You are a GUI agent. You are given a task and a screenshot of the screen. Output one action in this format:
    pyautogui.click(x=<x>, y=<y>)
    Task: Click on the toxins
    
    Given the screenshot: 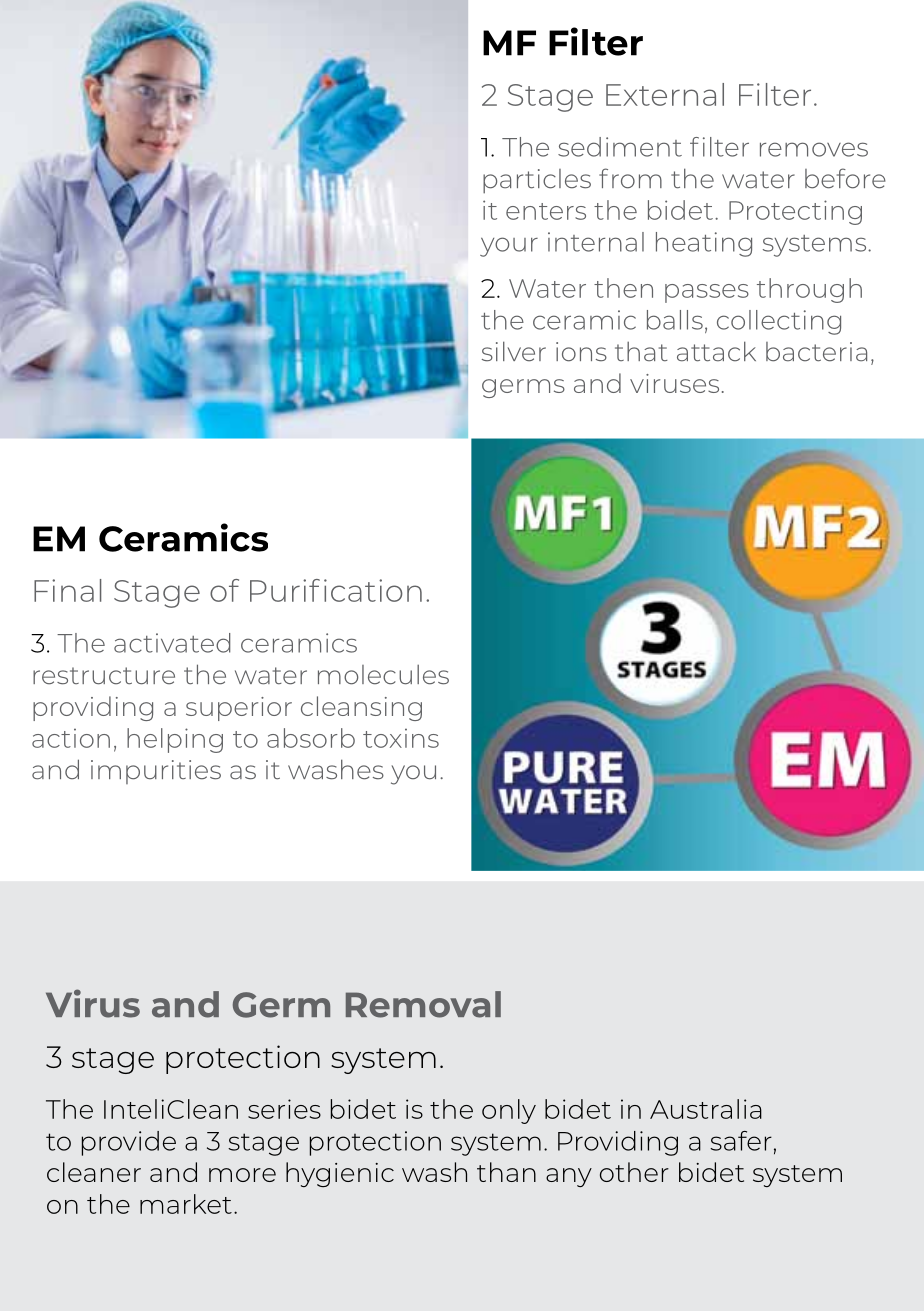 What is the action you would take?
    pyautogui.click(x=401, y=738)
